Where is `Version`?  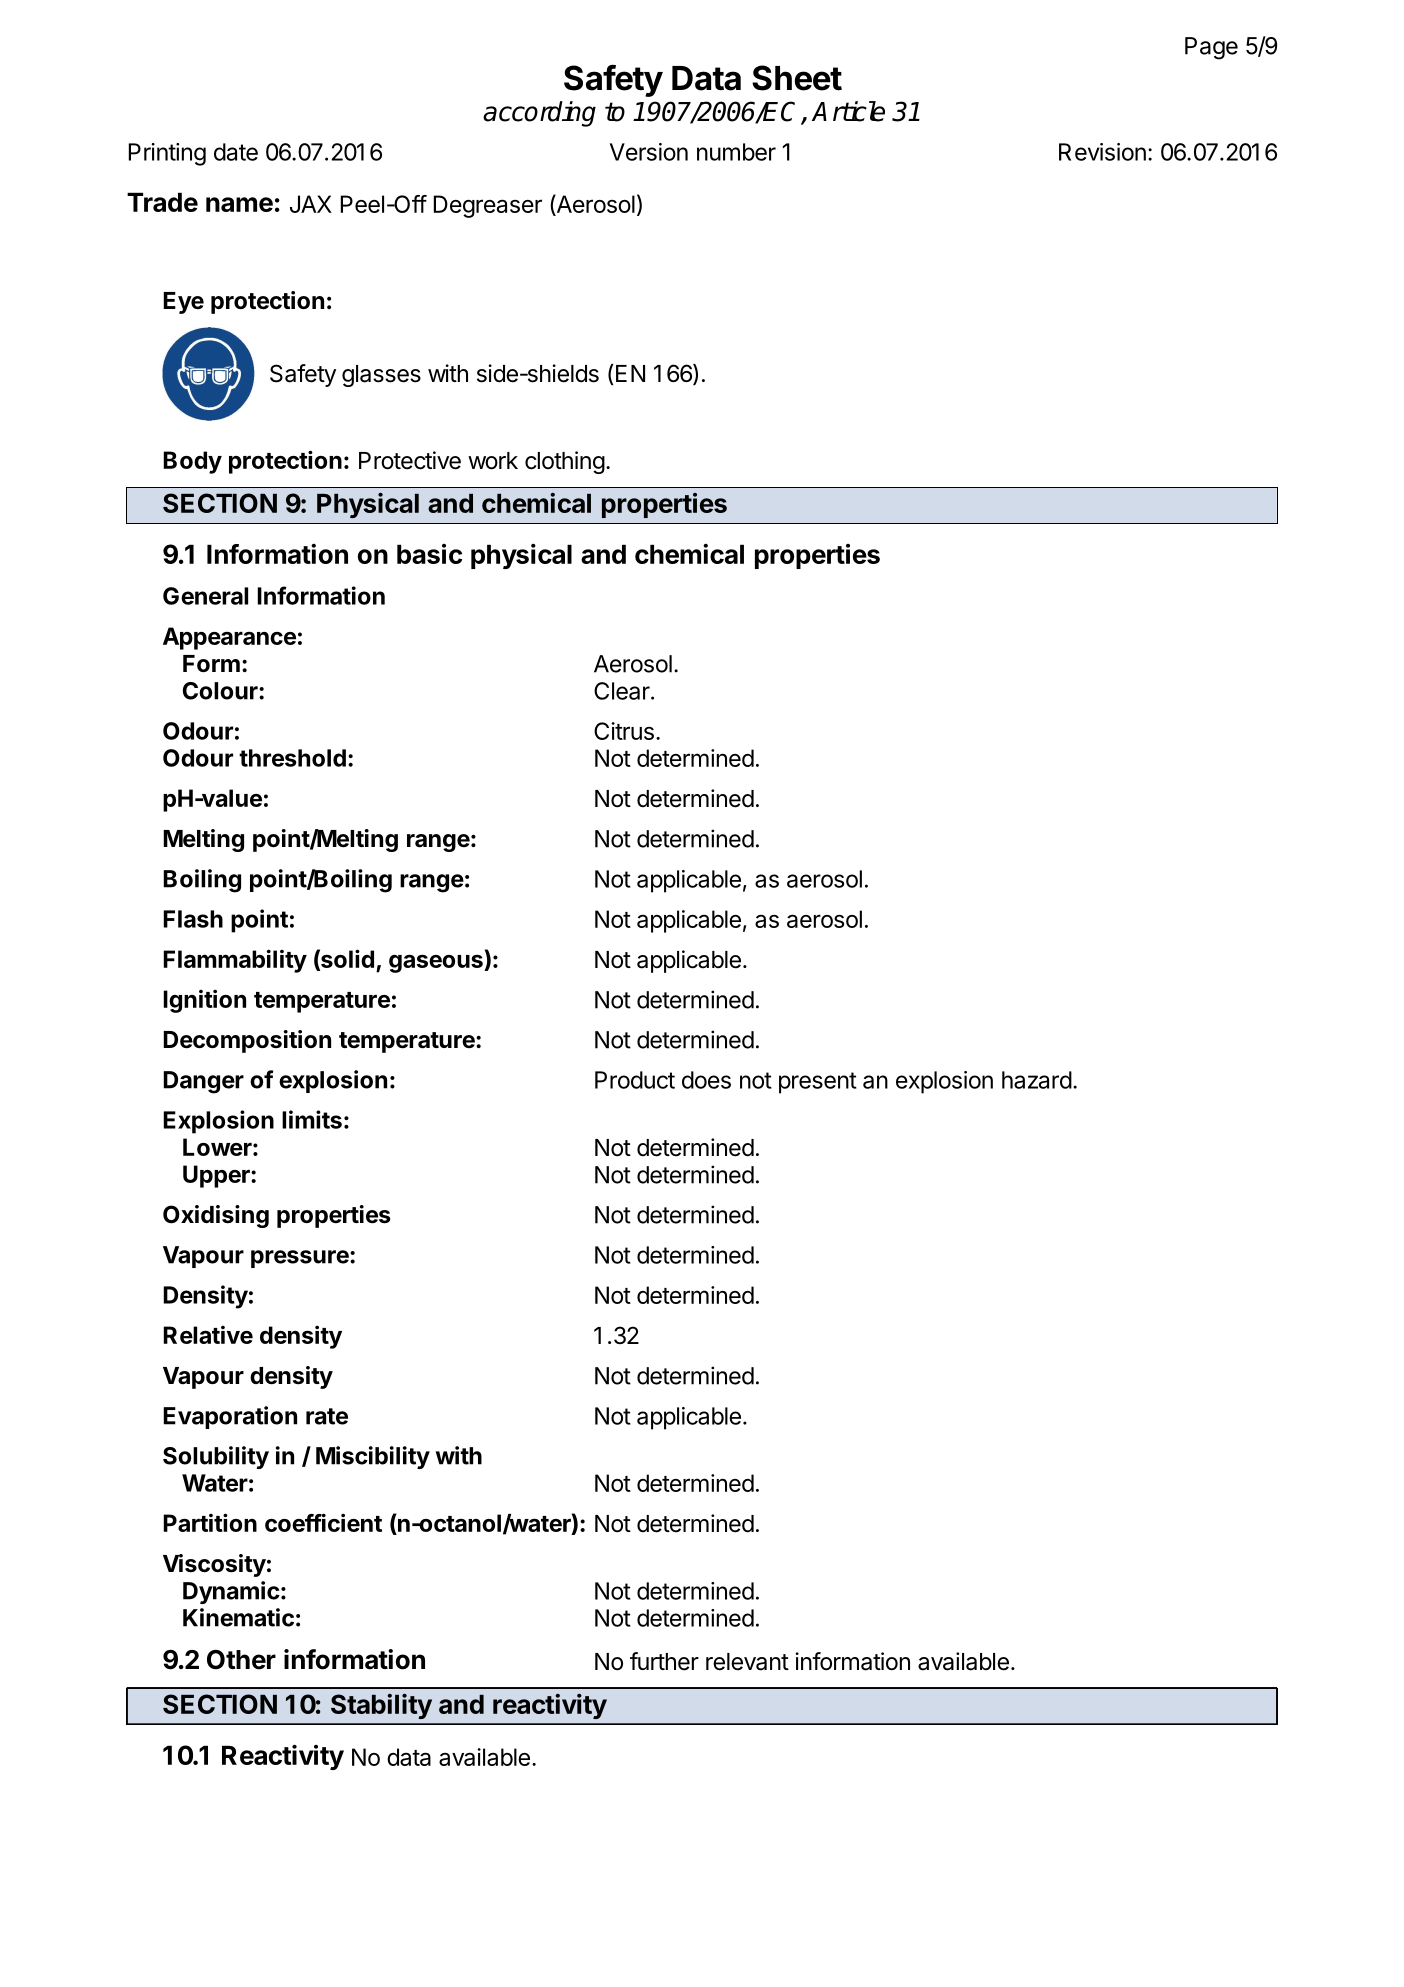 Version is located at coordinates (649, 152).
